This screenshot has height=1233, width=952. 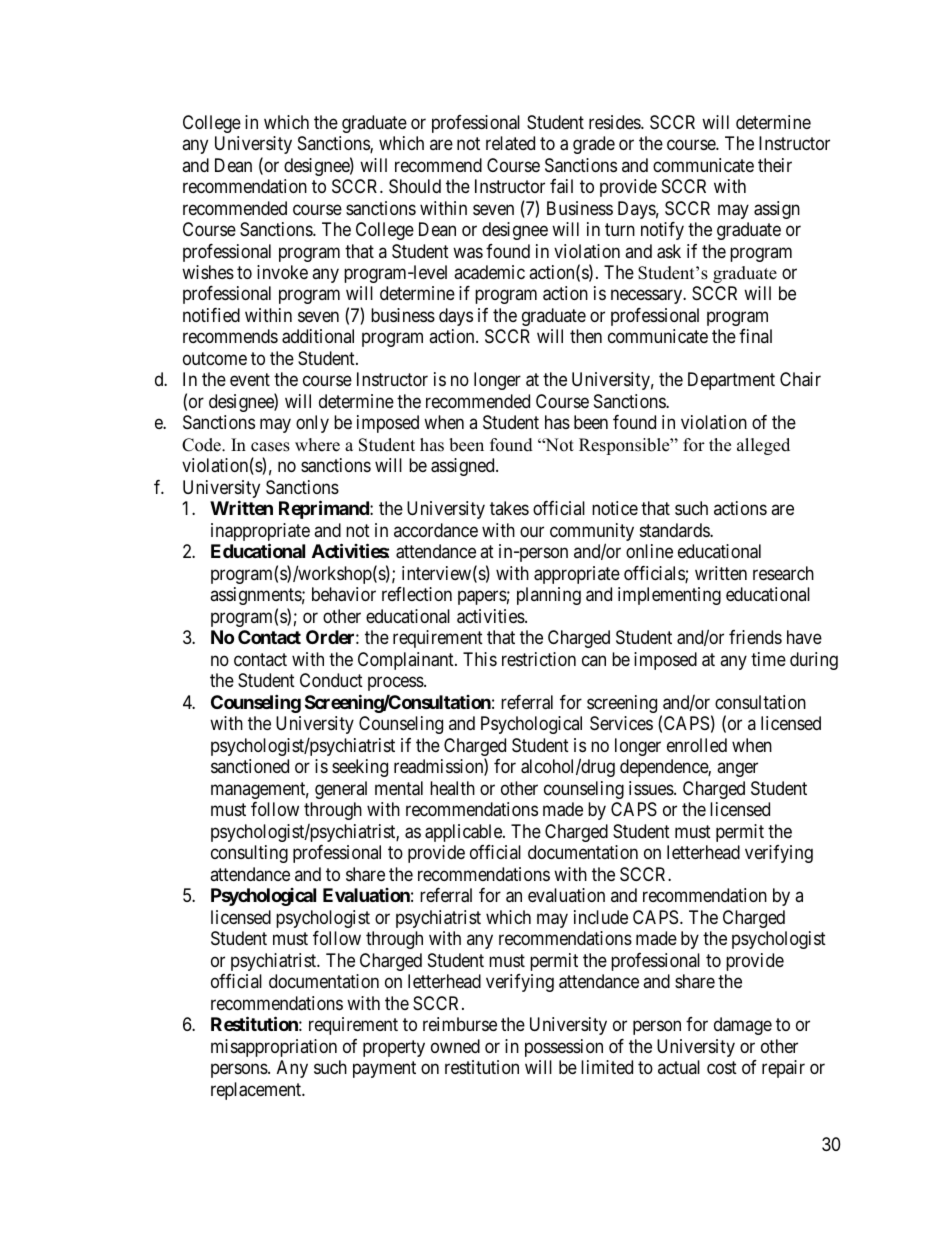 What do you see at coordinates (549, 596) in the screenshot?
I see `planning` at bounding box center [549, 596].
